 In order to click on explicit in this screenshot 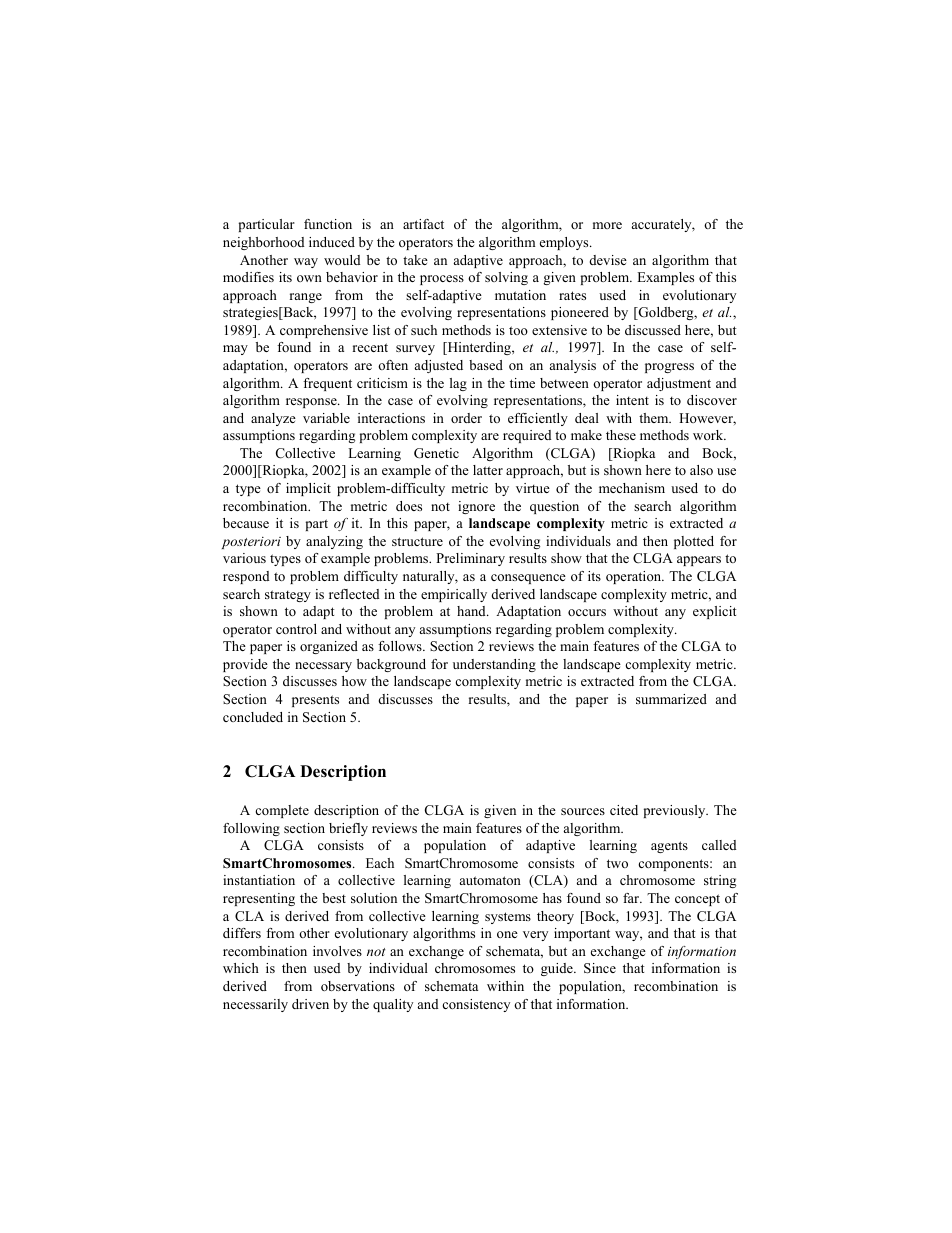, I will do `click(715, 612)`.
